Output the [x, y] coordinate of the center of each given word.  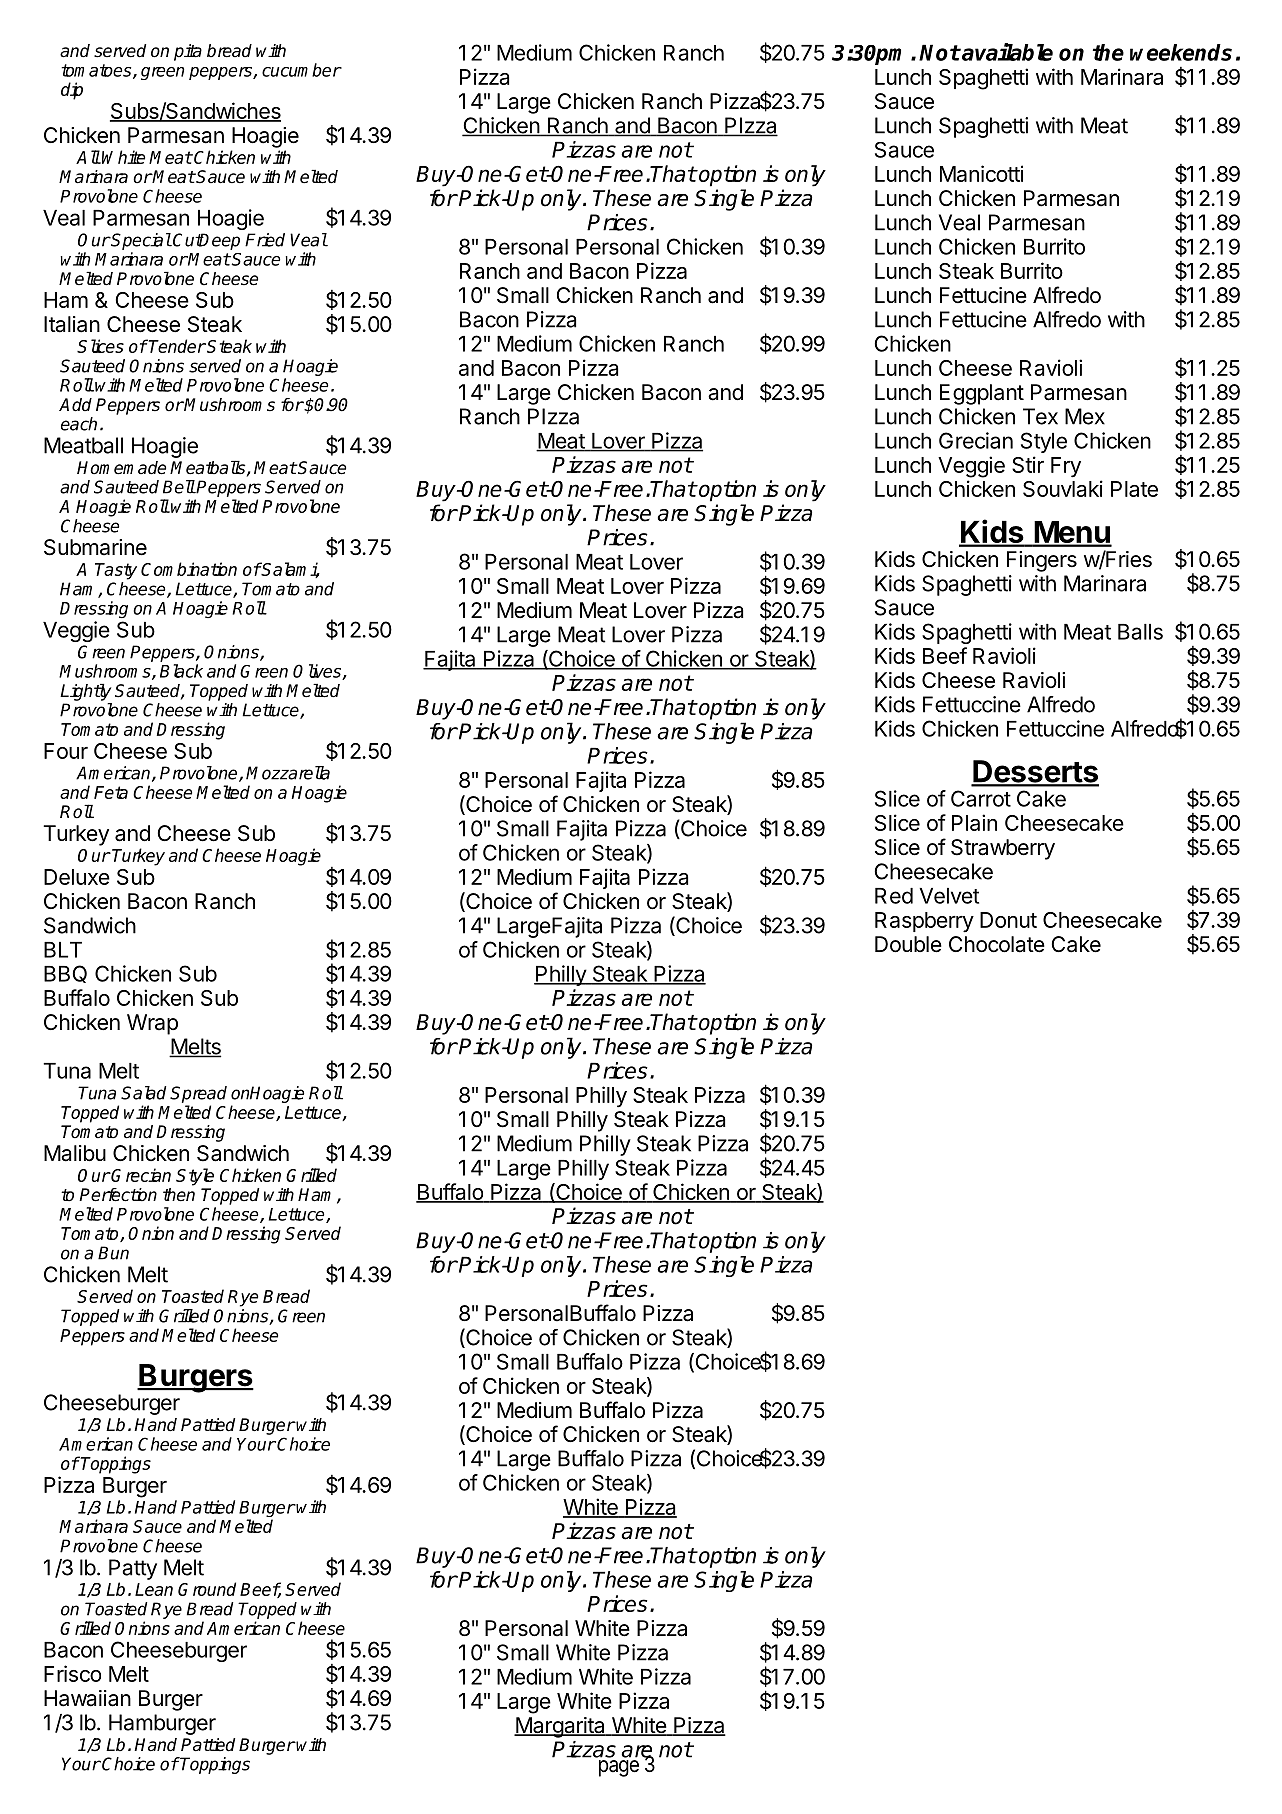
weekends [1181, 52]
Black [181, 671]
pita [188, 52]
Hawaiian [87, 1698]
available [1006, 52]
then [179, 1195]
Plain [974, 822]
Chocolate [997, 944]
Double [908, 944]
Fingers [1042, 561]
